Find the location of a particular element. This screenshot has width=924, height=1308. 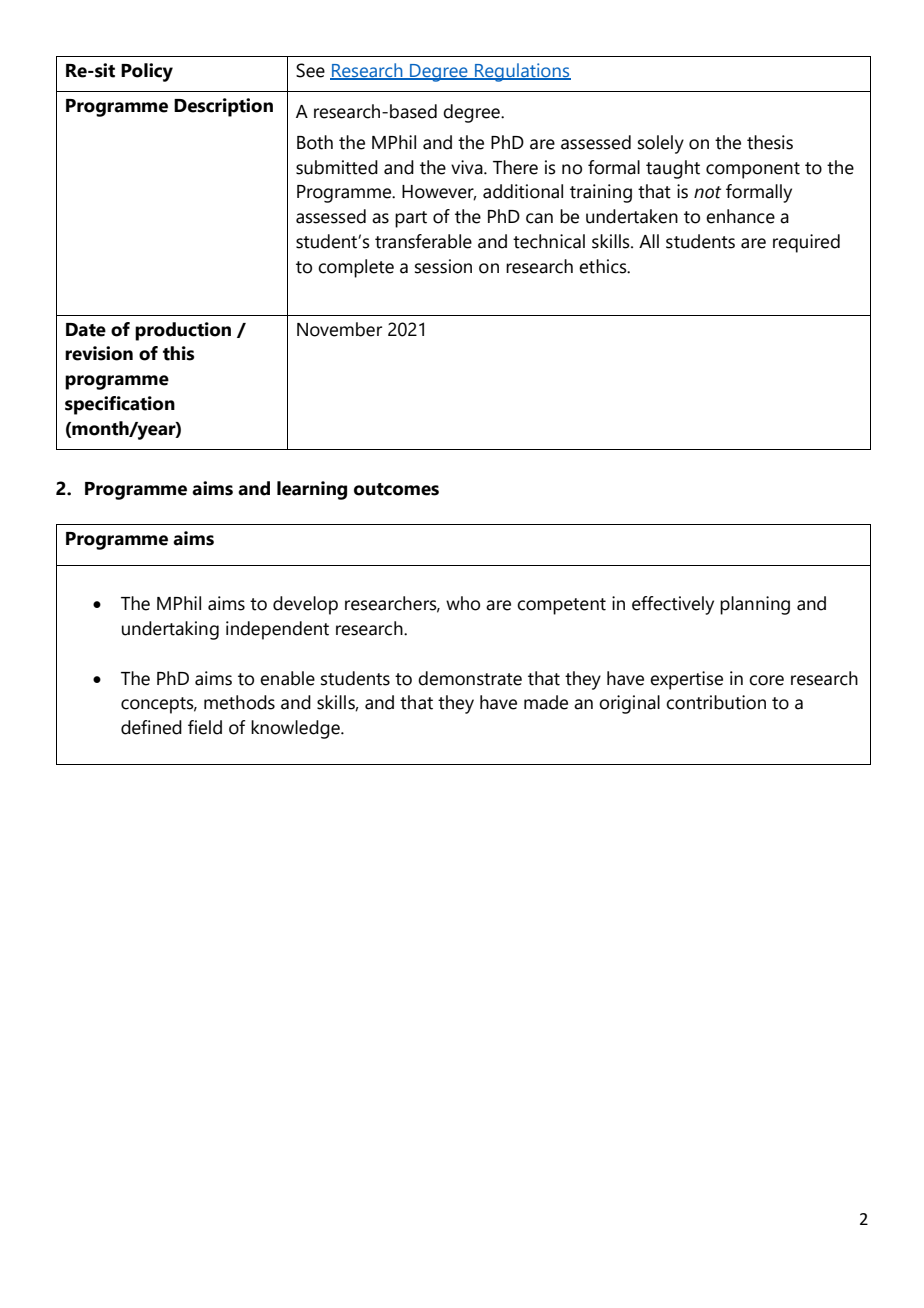

November is located at coordinates (339, 329).
